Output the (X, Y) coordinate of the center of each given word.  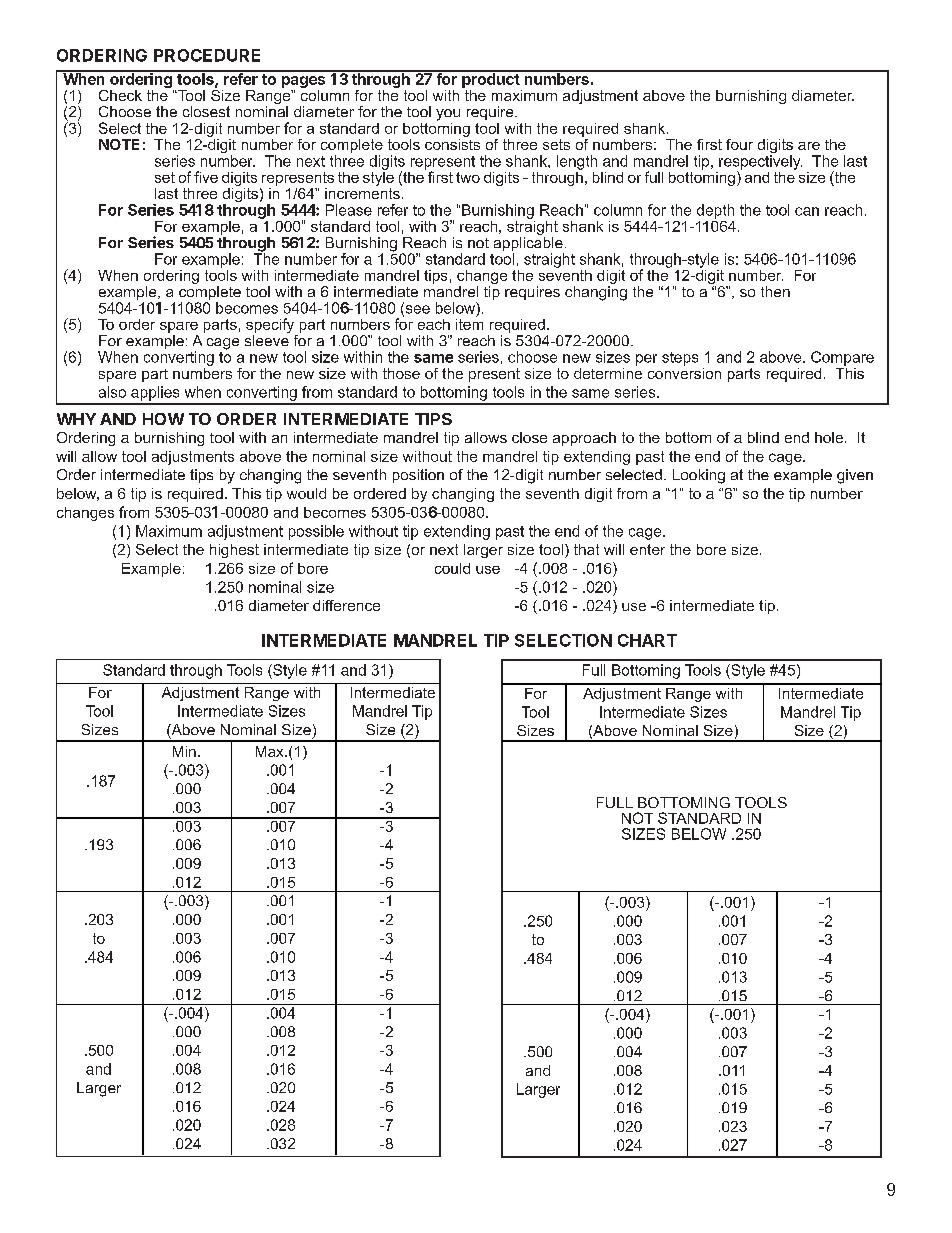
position (418, 476)
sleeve (267, 340)
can (807, 211)
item (469, 323)
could (452, 568)
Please (349, 210)
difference (346, 605)
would (306, 493)
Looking (699, 476)
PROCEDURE (207, 55)
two (468, 177)
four (739, 144)
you (448, 115)
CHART (647, 640)
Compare (842, 358)
